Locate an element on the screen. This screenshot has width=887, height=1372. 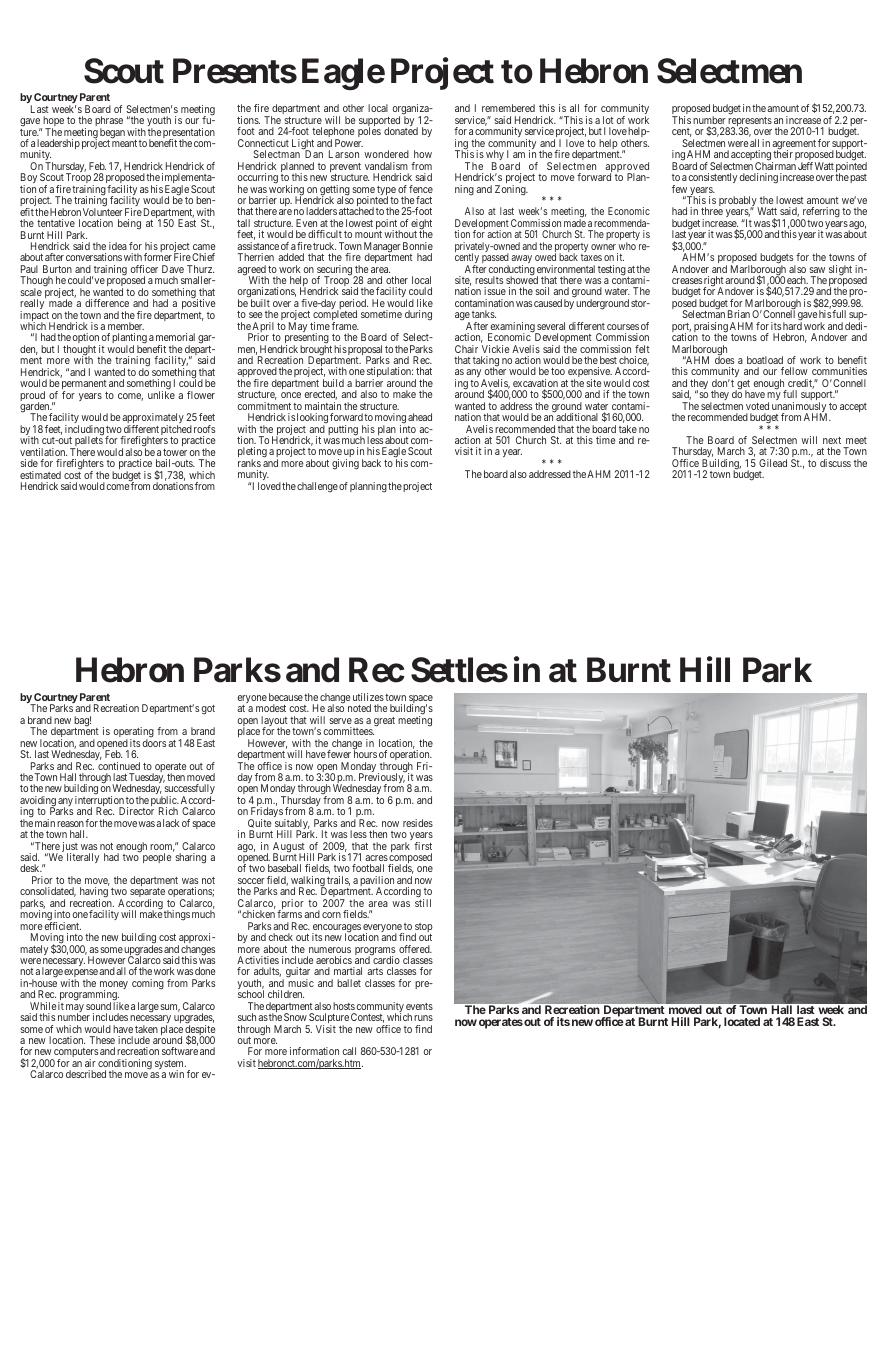
first is located at coordinates (423, 846).
